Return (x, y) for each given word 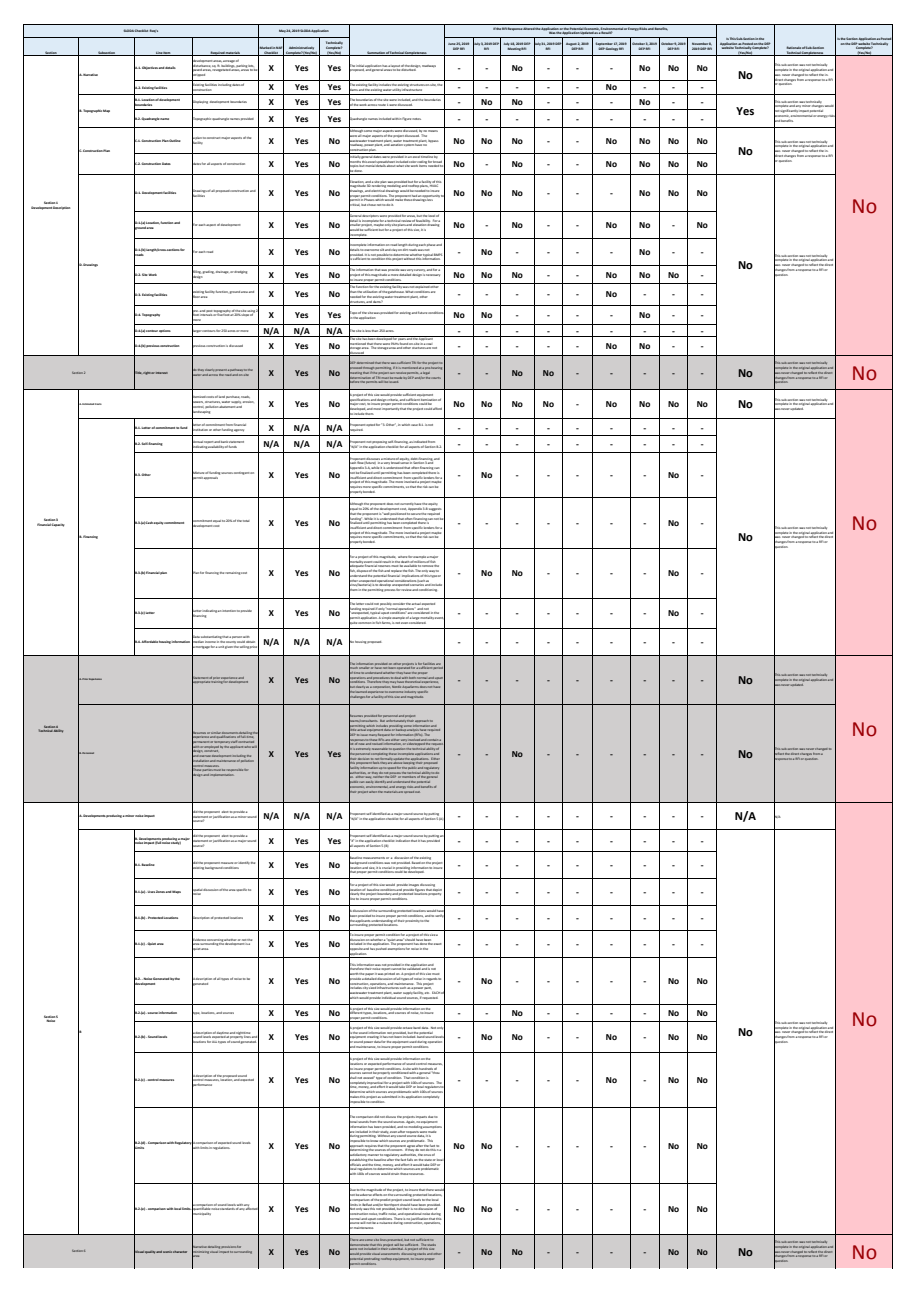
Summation (375, 53)
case (414, 425)
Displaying (200, 102)
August (571, 45)
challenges (357, 697)
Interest (162, 373)
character (180, 1252)
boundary (384, 894)
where (402, 557)
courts (436, 378)
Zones (161, 891)
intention (229, 611)
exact (438, 944)
